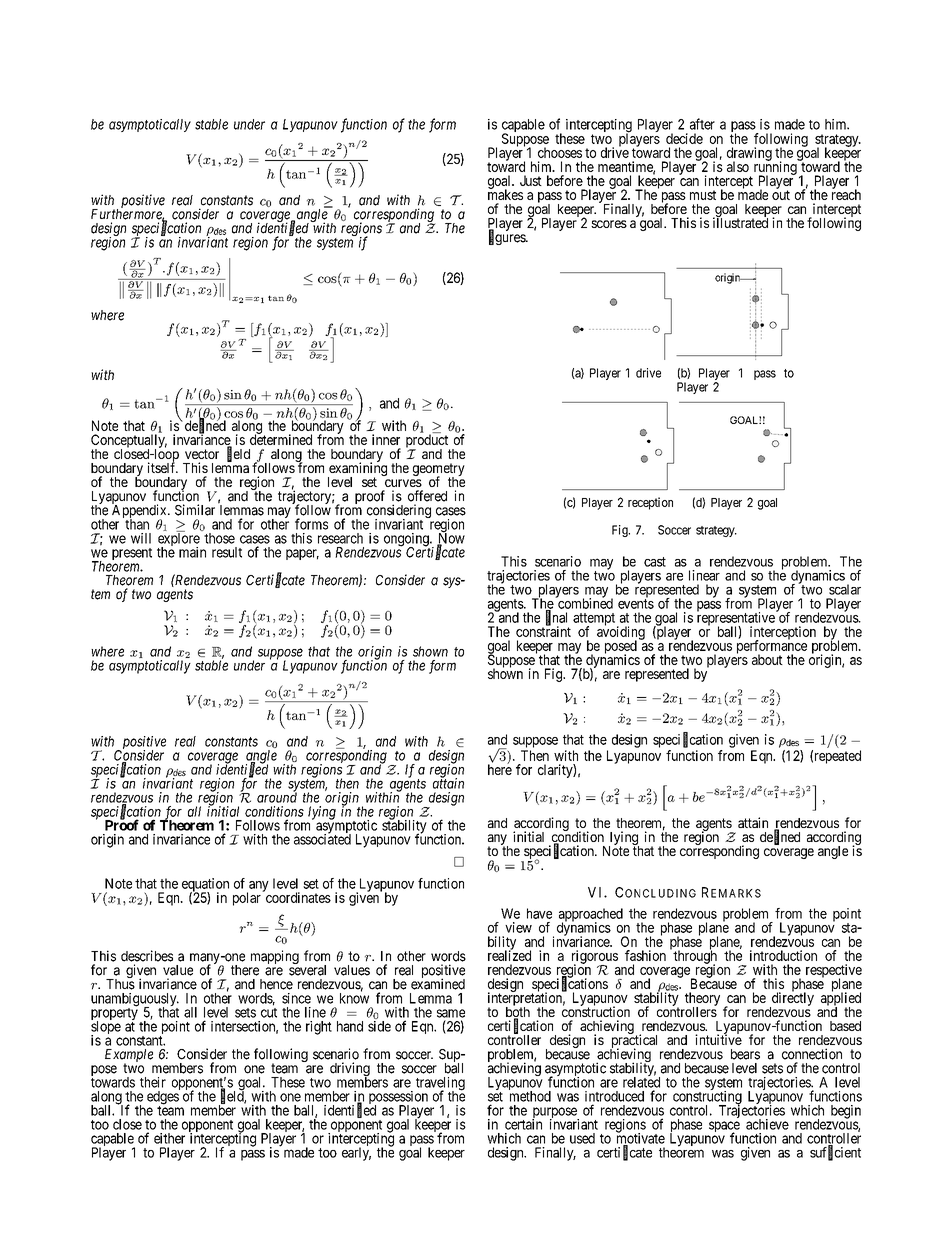  What do you see at coordinates (767, 659) in the screenshot?
I see `about` at bounding box center [767, 659].
